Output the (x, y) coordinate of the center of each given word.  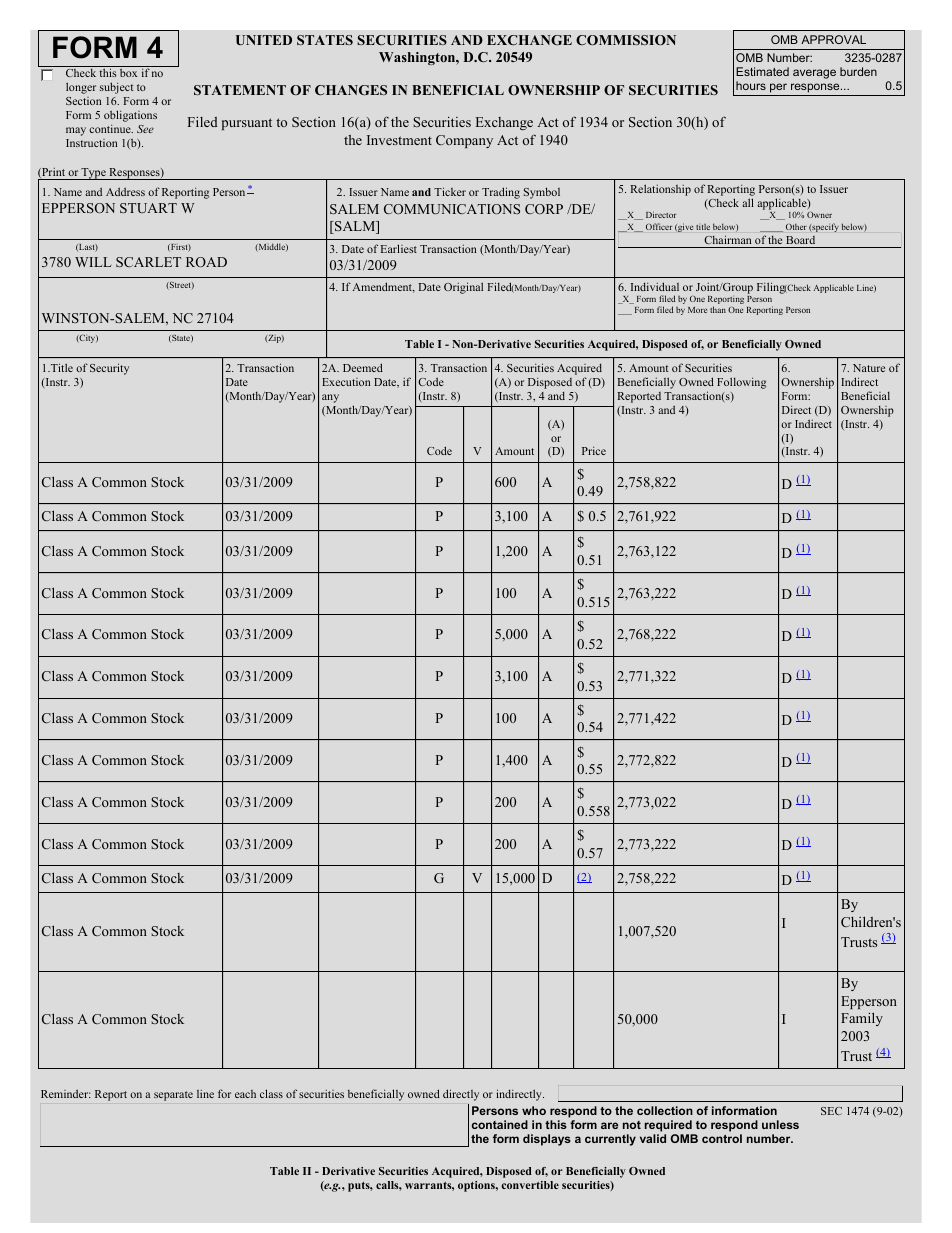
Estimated (762, 71)
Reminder (66, 1093)
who (534, 1110)
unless (780, 1124)
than (718, 309)
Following (741, 383)
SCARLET (148, 262)
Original (463, 288)
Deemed (363, 367)
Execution (346, 382)
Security (109, 369)
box (128, 73)
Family (862, 1019)
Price (594, 450)
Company (464, 141)
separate (173, 1096)
